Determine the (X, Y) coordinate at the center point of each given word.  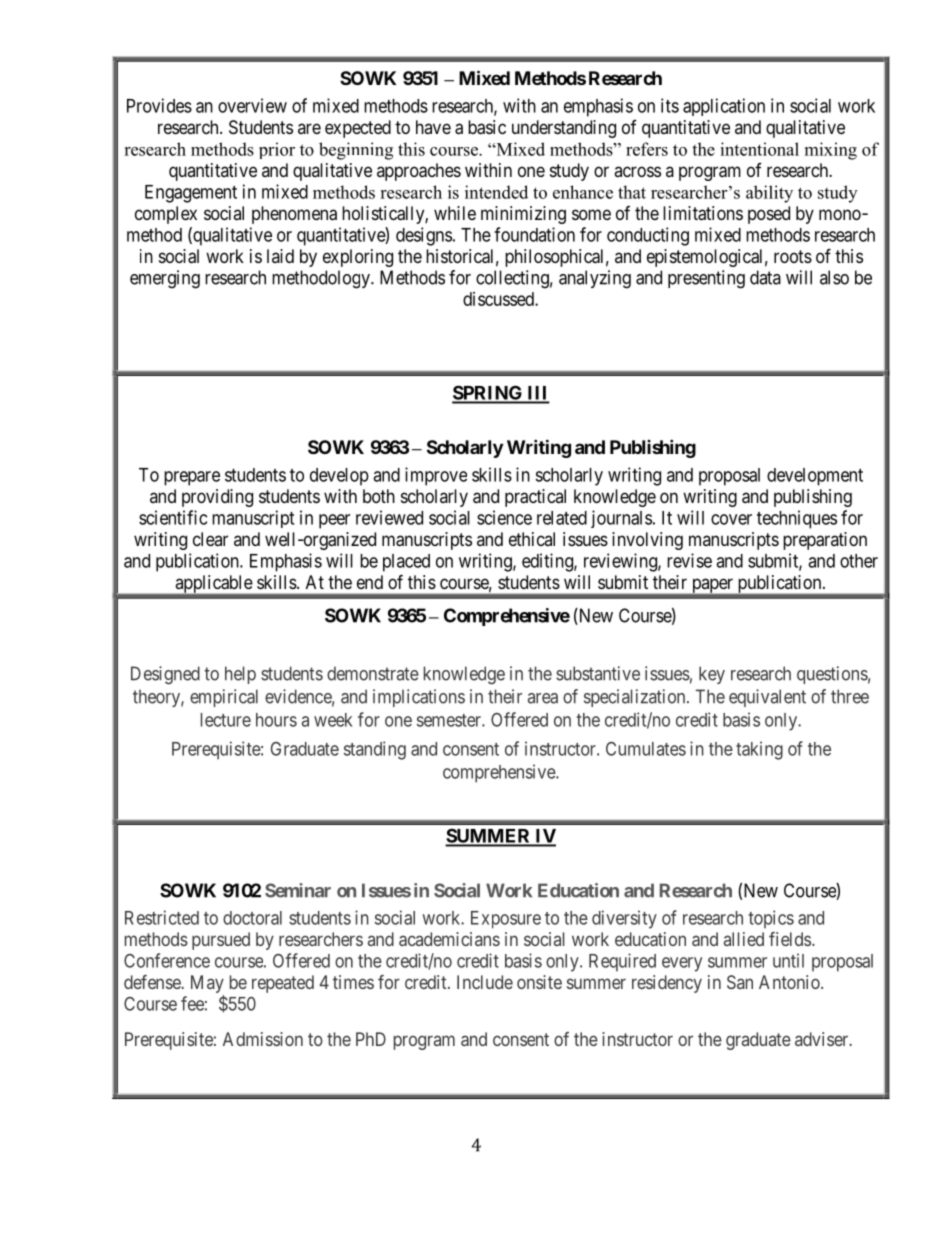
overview (252, 105)
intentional (759, 149)
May (207, 985)
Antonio (790, 982)
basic (487, 127)
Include (485, 982)
